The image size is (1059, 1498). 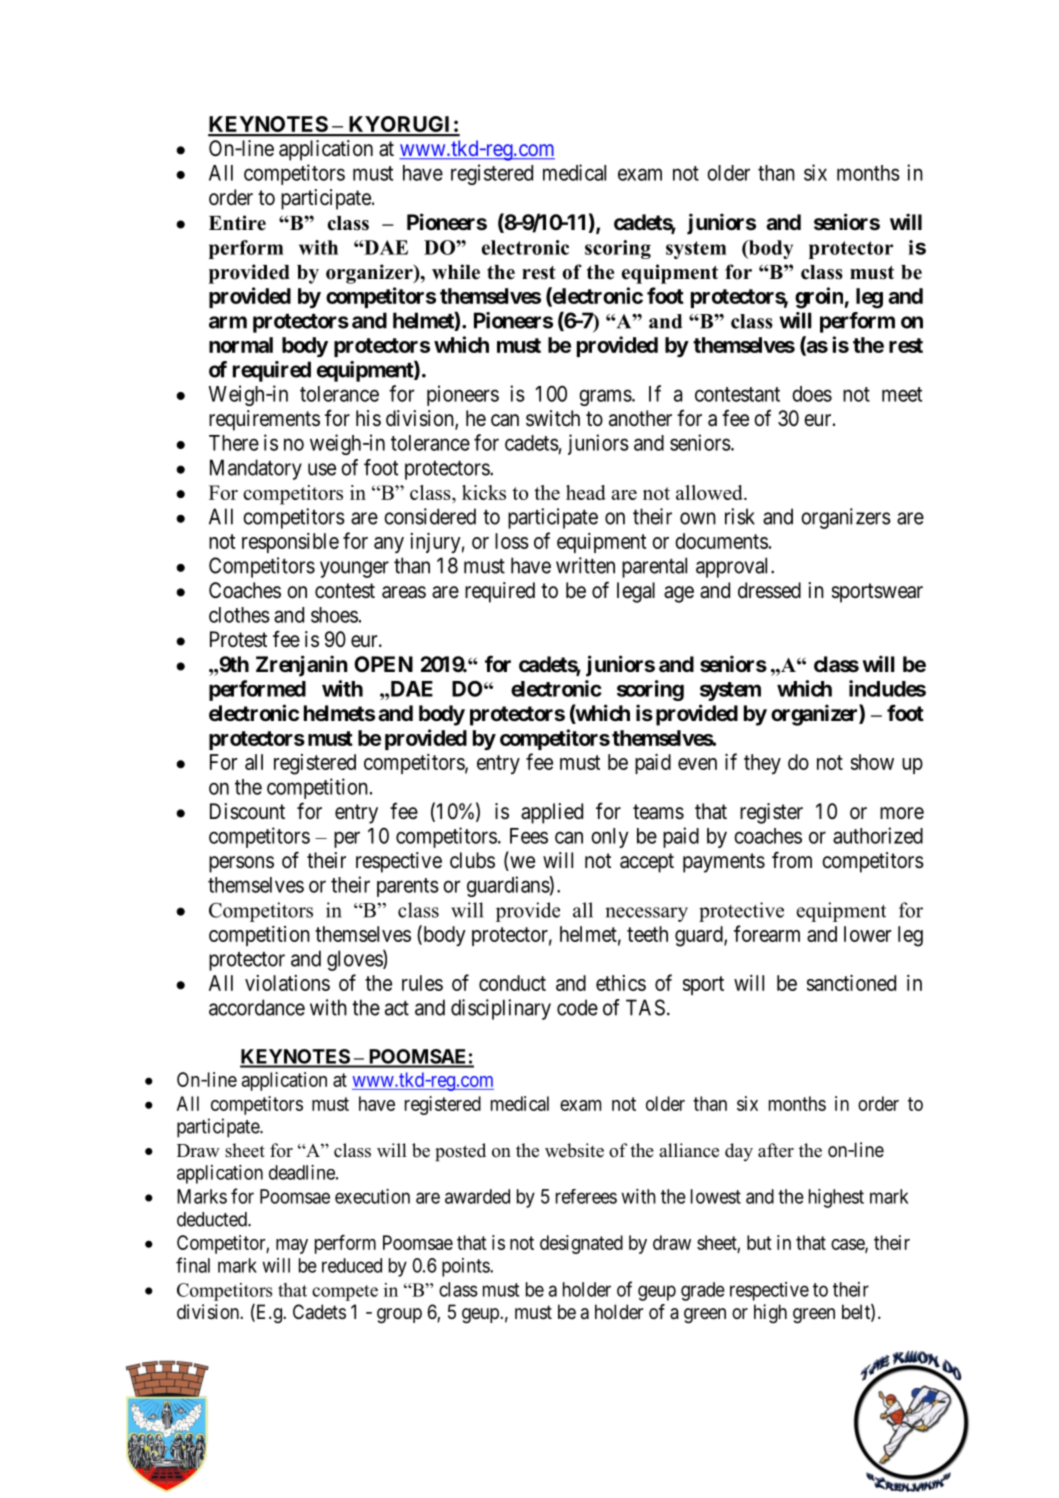 What do you see at coordinates (247, 811) in the screenshot?
I see `Discount` at bounding box center [247, 811].
